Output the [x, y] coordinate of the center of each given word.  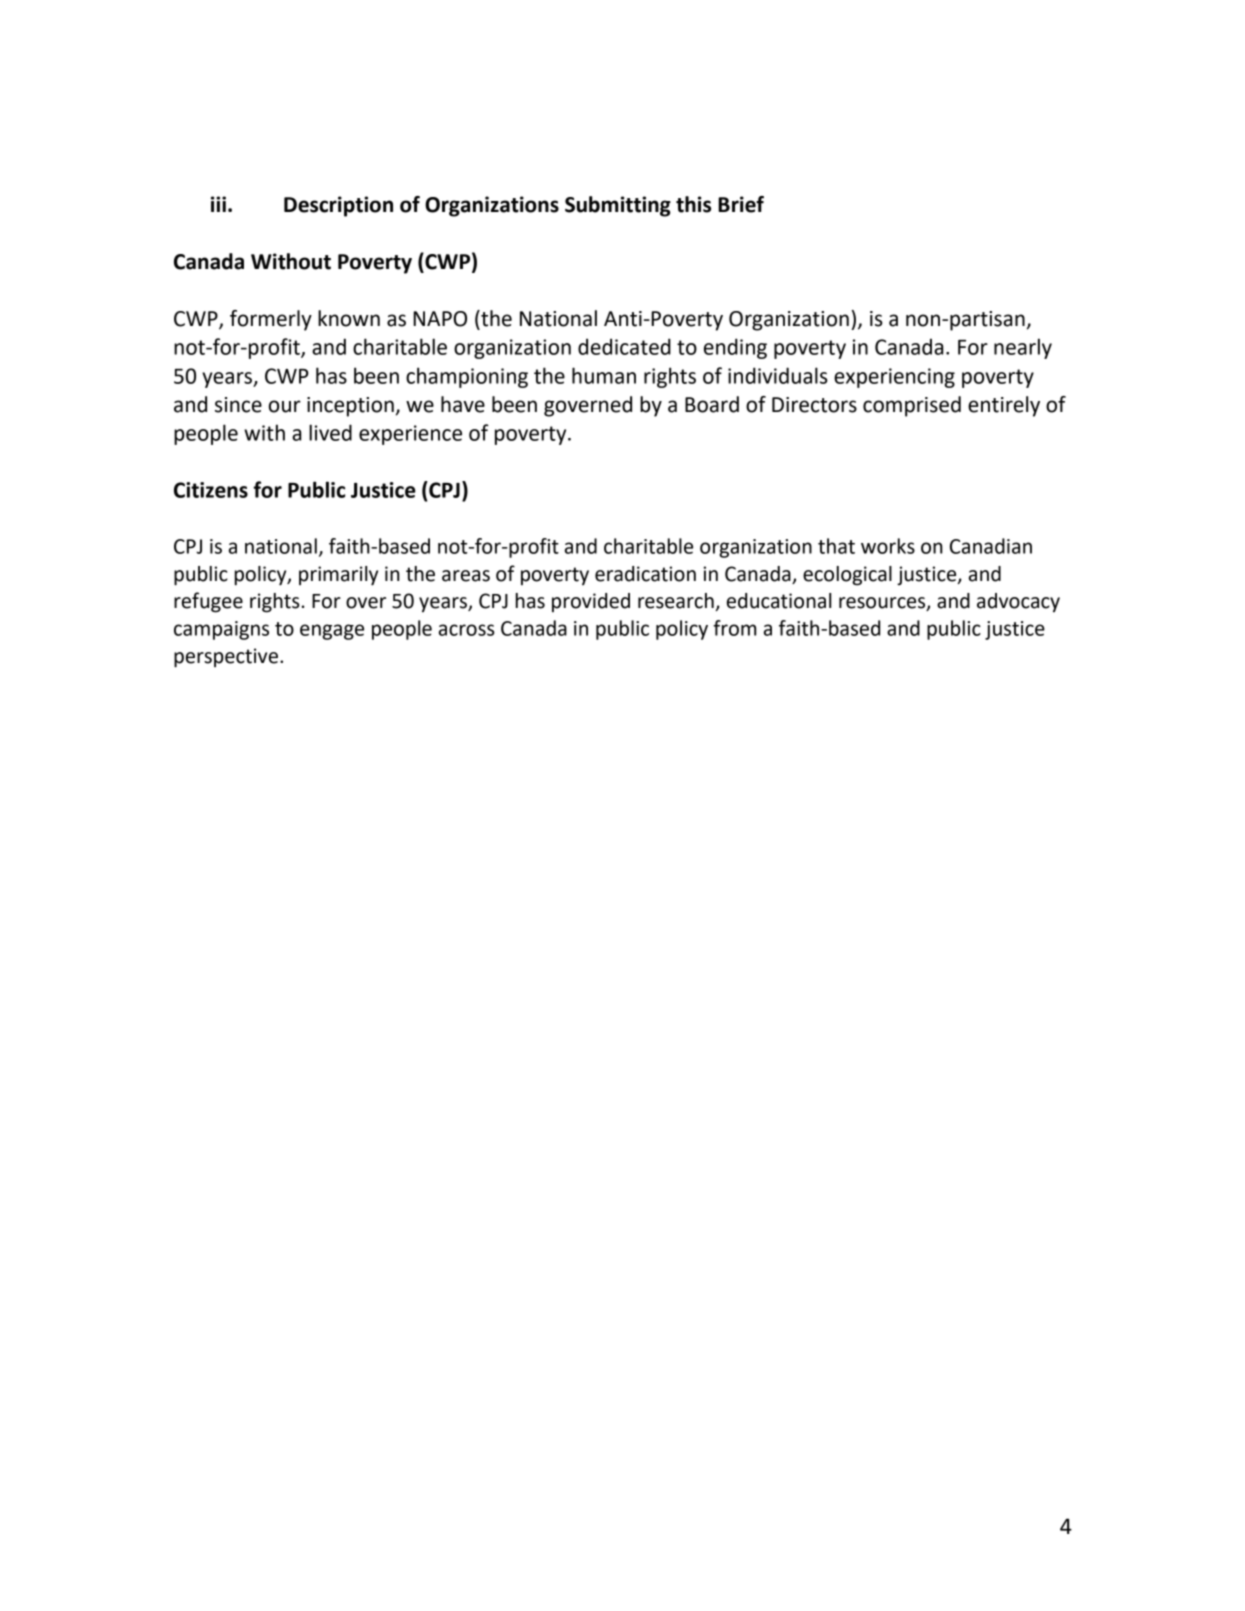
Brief [741, 204]
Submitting [618, 206]
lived [330, 432]
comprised [912, 406]
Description [338, 206]
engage [332, 632]
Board [712, 404]
